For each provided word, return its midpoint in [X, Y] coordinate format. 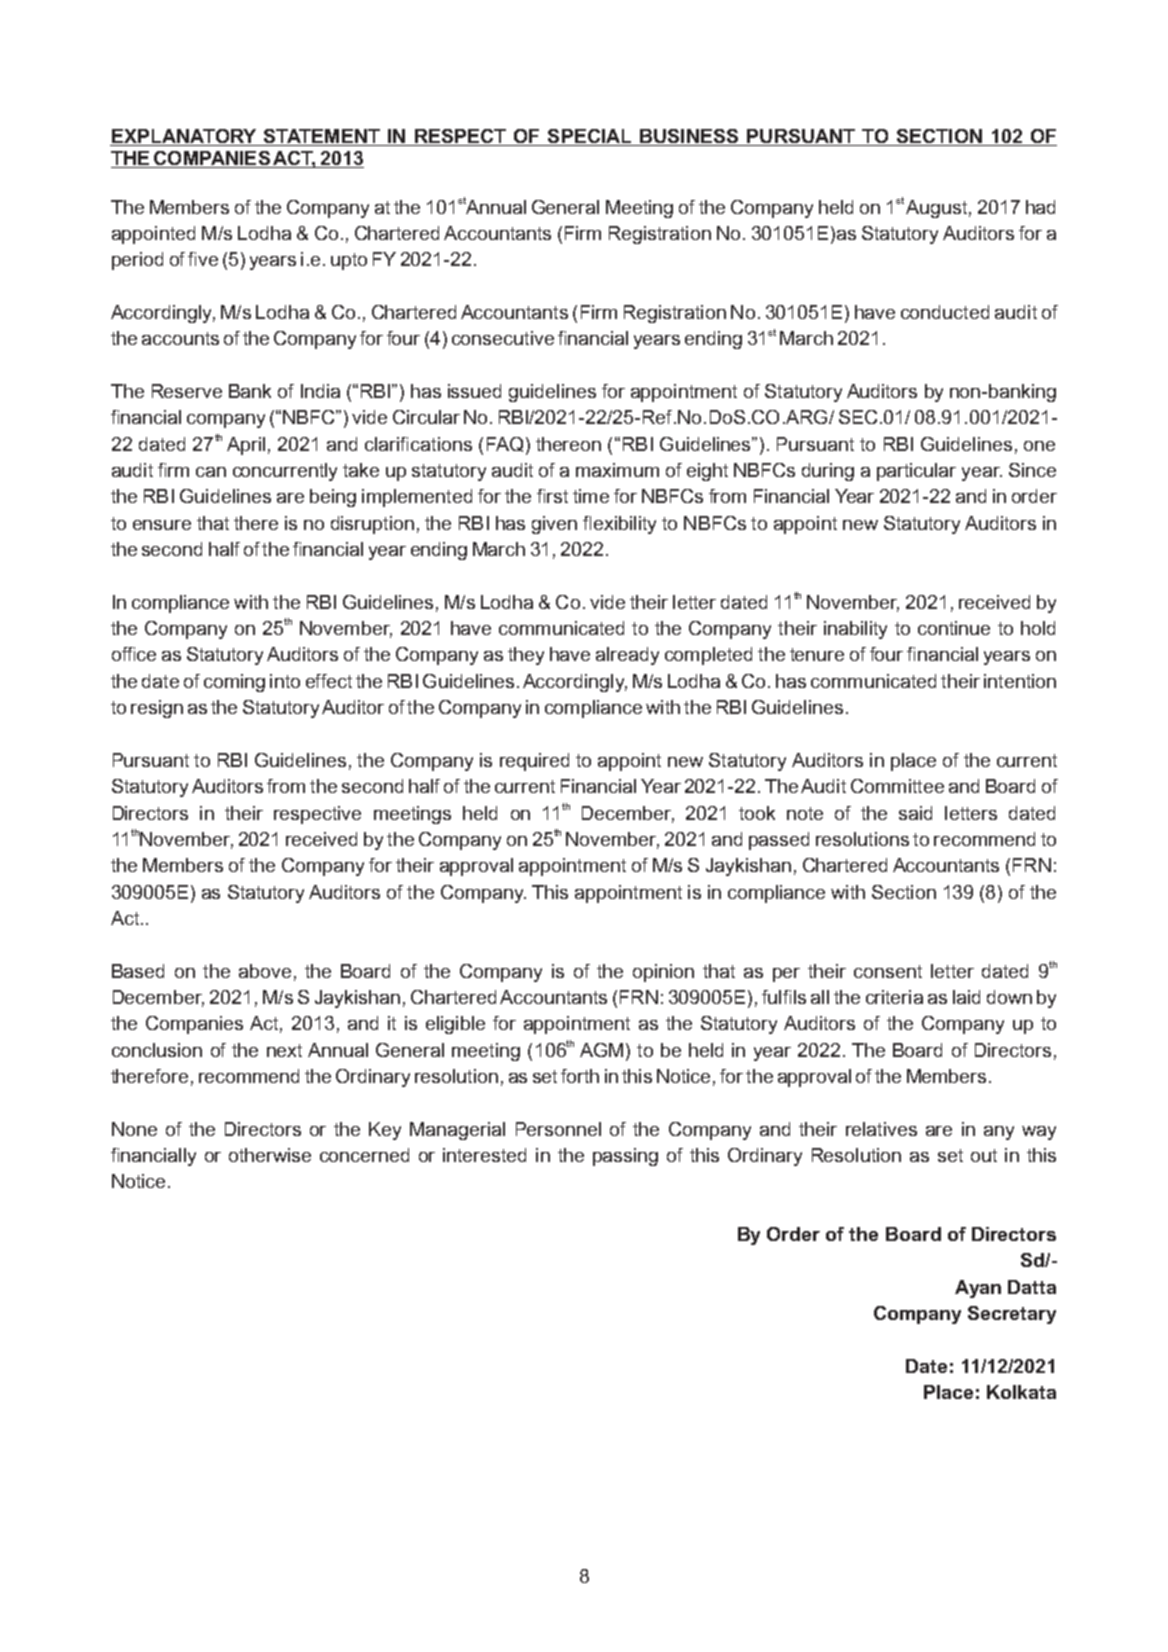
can [211, 472]
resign [157, 709]
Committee [897, 786]
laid [966, 997]
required [534, 762]
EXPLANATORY [184, 137]
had [1040, 207]
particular [916, 472]
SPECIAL [590, 137]
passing [625, 1157]
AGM [601, 1050]
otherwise [270, 1155]
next [284, 1050]
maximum [617, 470]
